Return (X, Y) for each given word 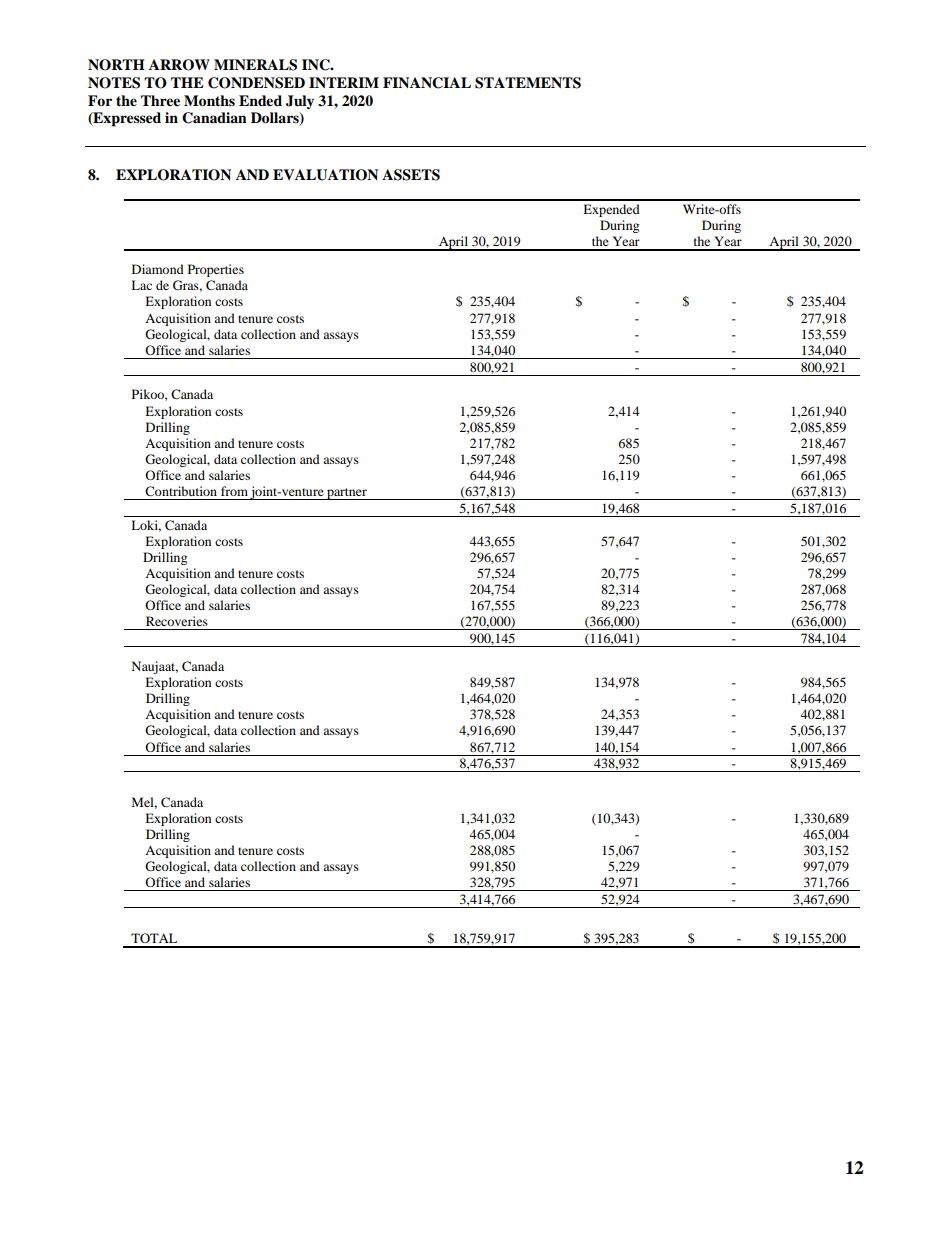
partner (347, 494)
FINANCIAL (427, 83)
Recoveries (177, 621)
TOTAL (154, 938)
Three (160, 100)
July (300, 102)
